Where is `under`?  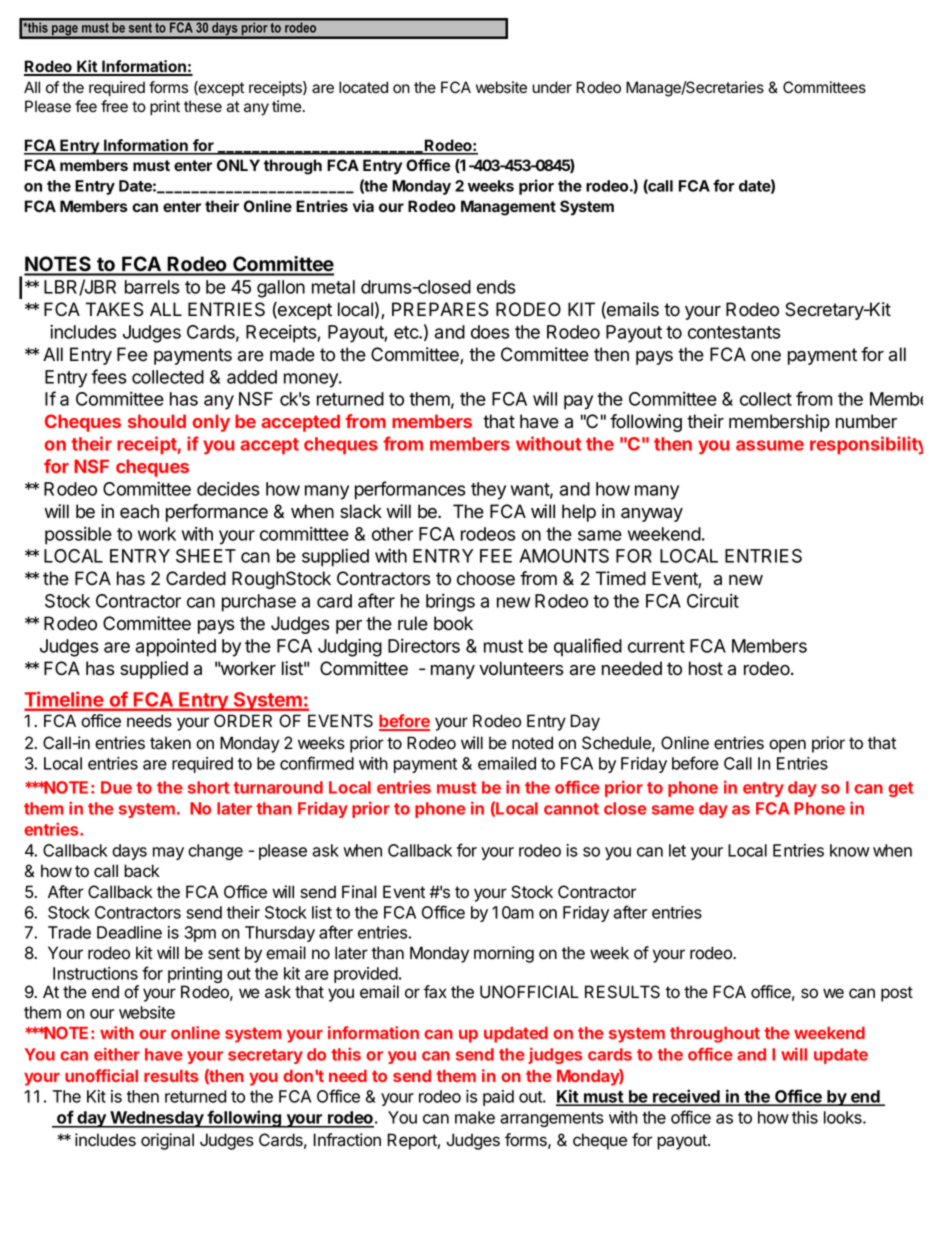
under is located at coordinates (552, 87).
